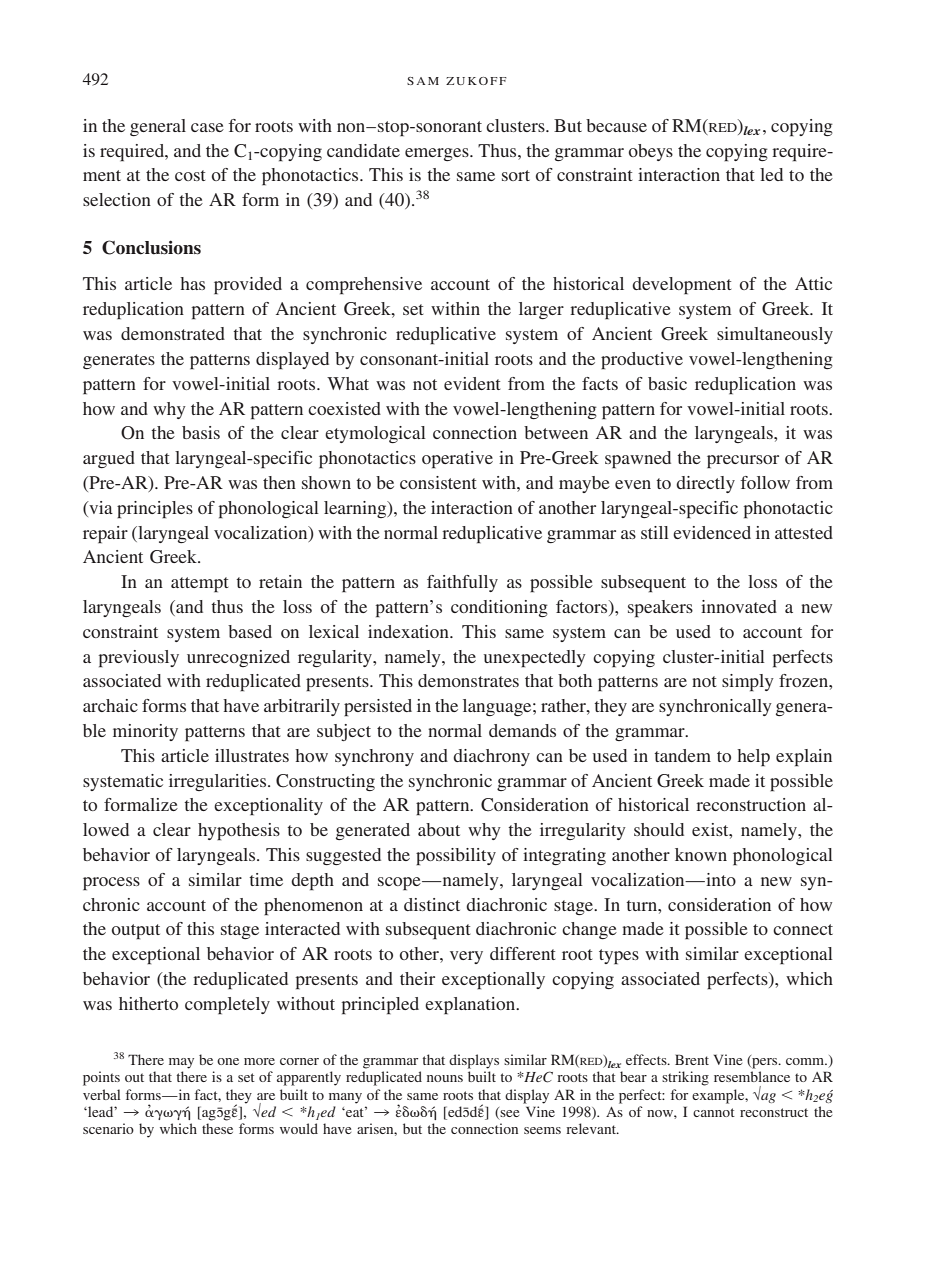  Describe the element at coordinates (409, 631) in the page. I see `indexation` at that location.
